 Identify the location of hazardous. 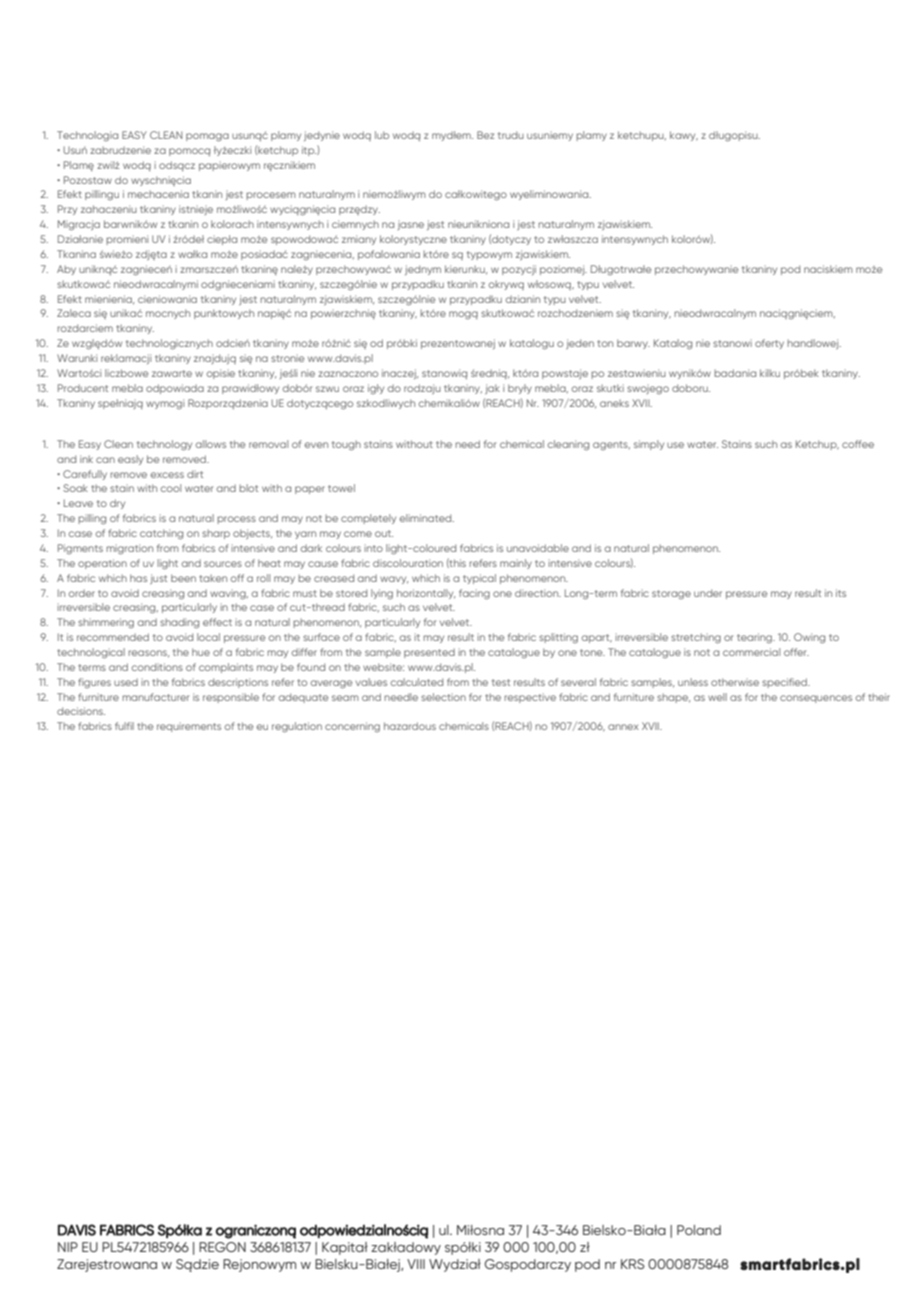
(410, 726).
